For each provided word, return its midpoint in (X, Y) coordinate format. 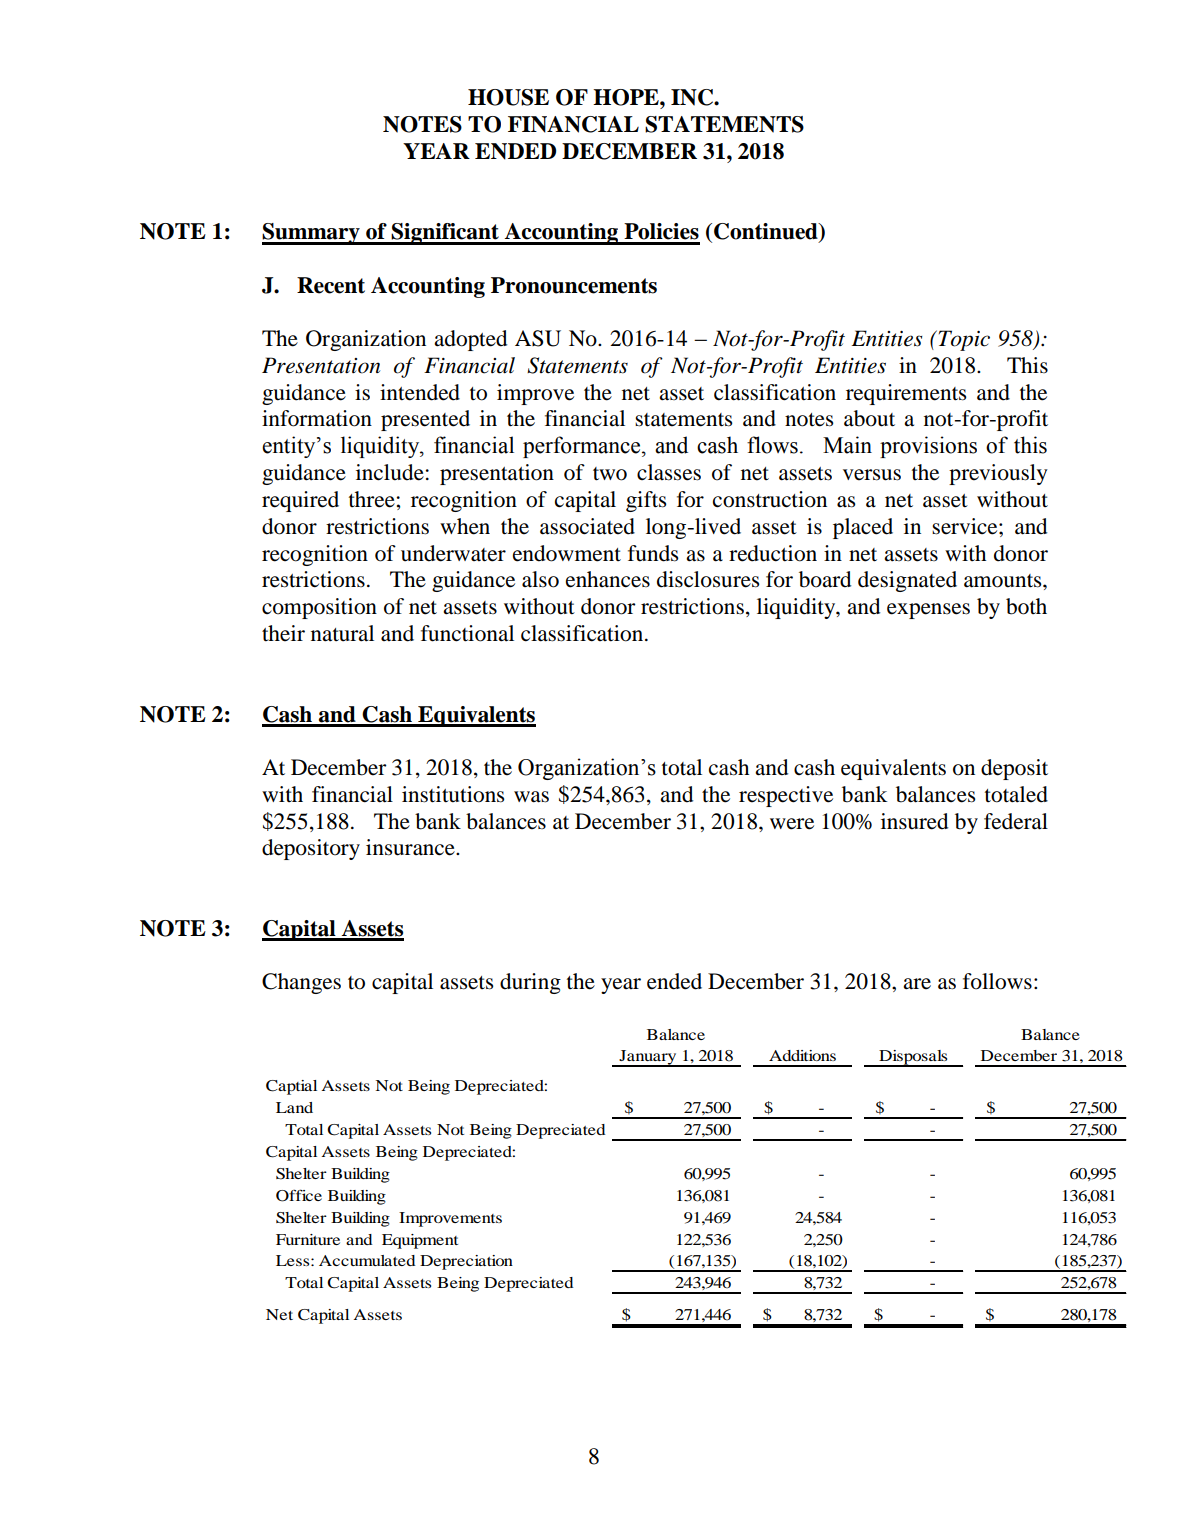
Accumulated (367, 1260)
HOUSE (508, 97)
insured (914, 821)
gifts (646, 501)
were (792, 824)
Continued (767, 232)
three (373, 499)
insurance (411, 847)
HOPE (627, 97)
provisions (928, 447)
